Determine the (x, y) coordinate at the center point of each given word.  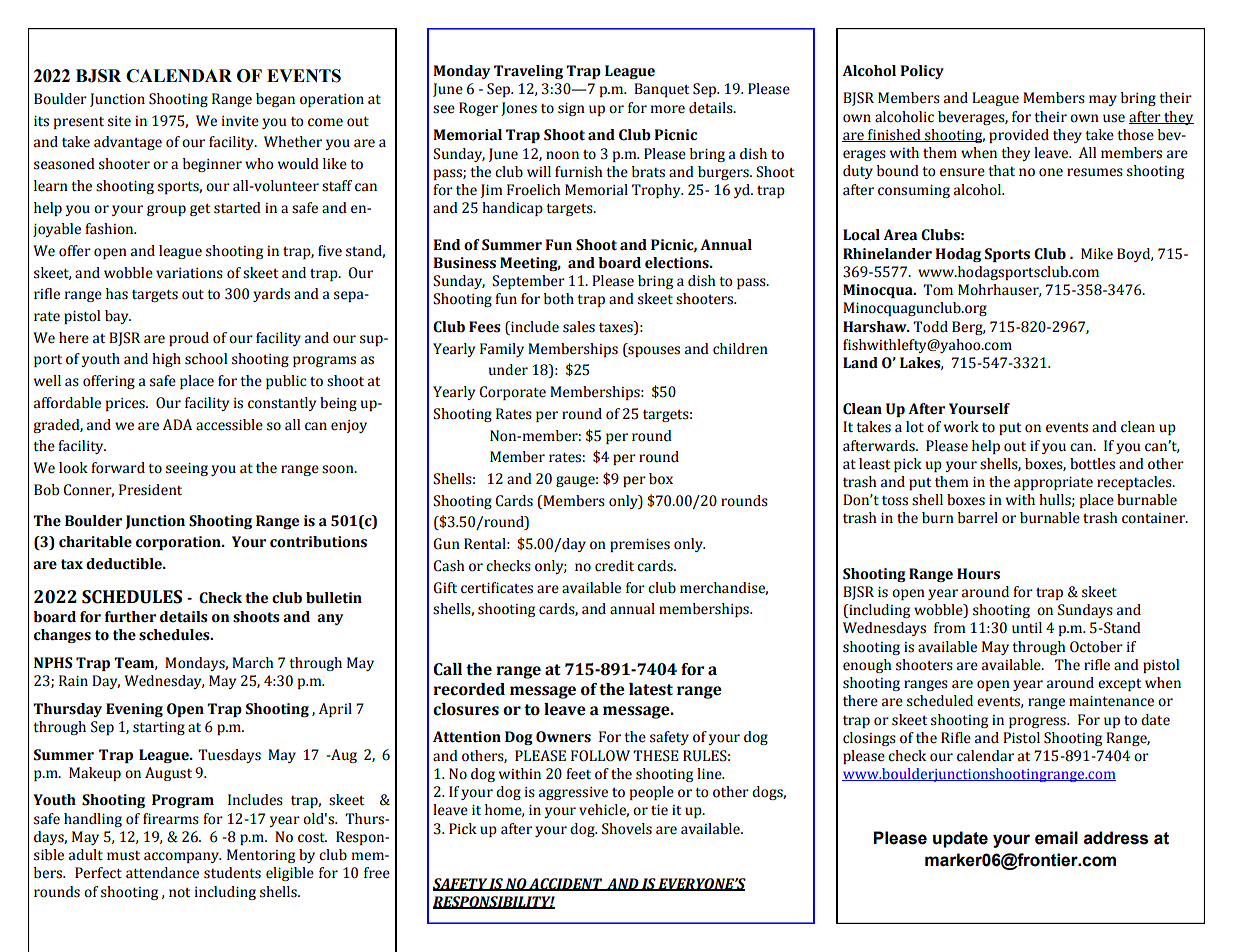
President (150, 490)
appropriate (1053, 483)
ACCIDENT (566, 884)
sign (571, 109)
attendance (162, 873)
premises (640, 545)
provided (1019, 136)
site (119, 121)
